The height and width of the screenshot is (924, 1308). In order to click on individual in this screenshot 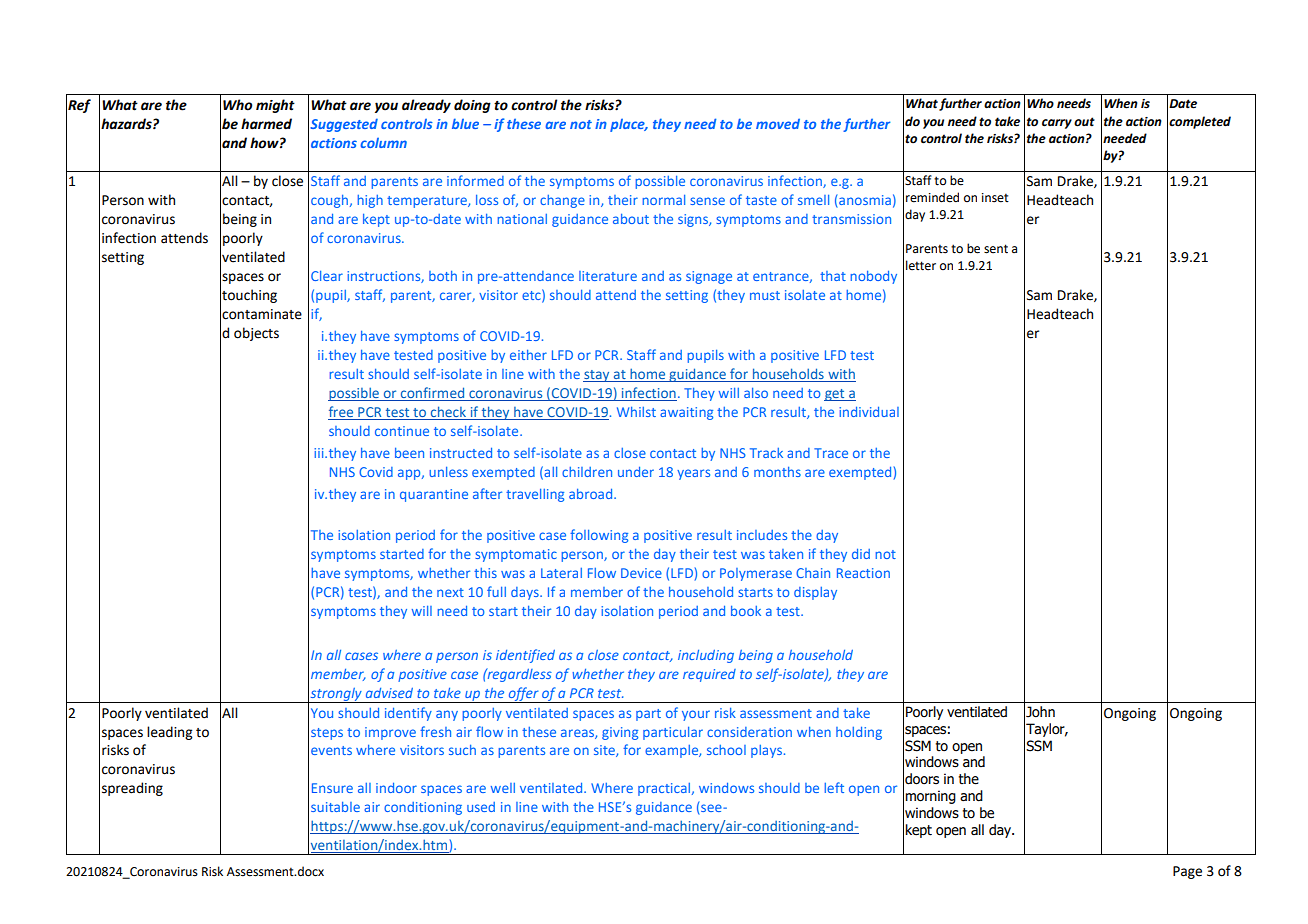, I will do `click(869, 411)`.
